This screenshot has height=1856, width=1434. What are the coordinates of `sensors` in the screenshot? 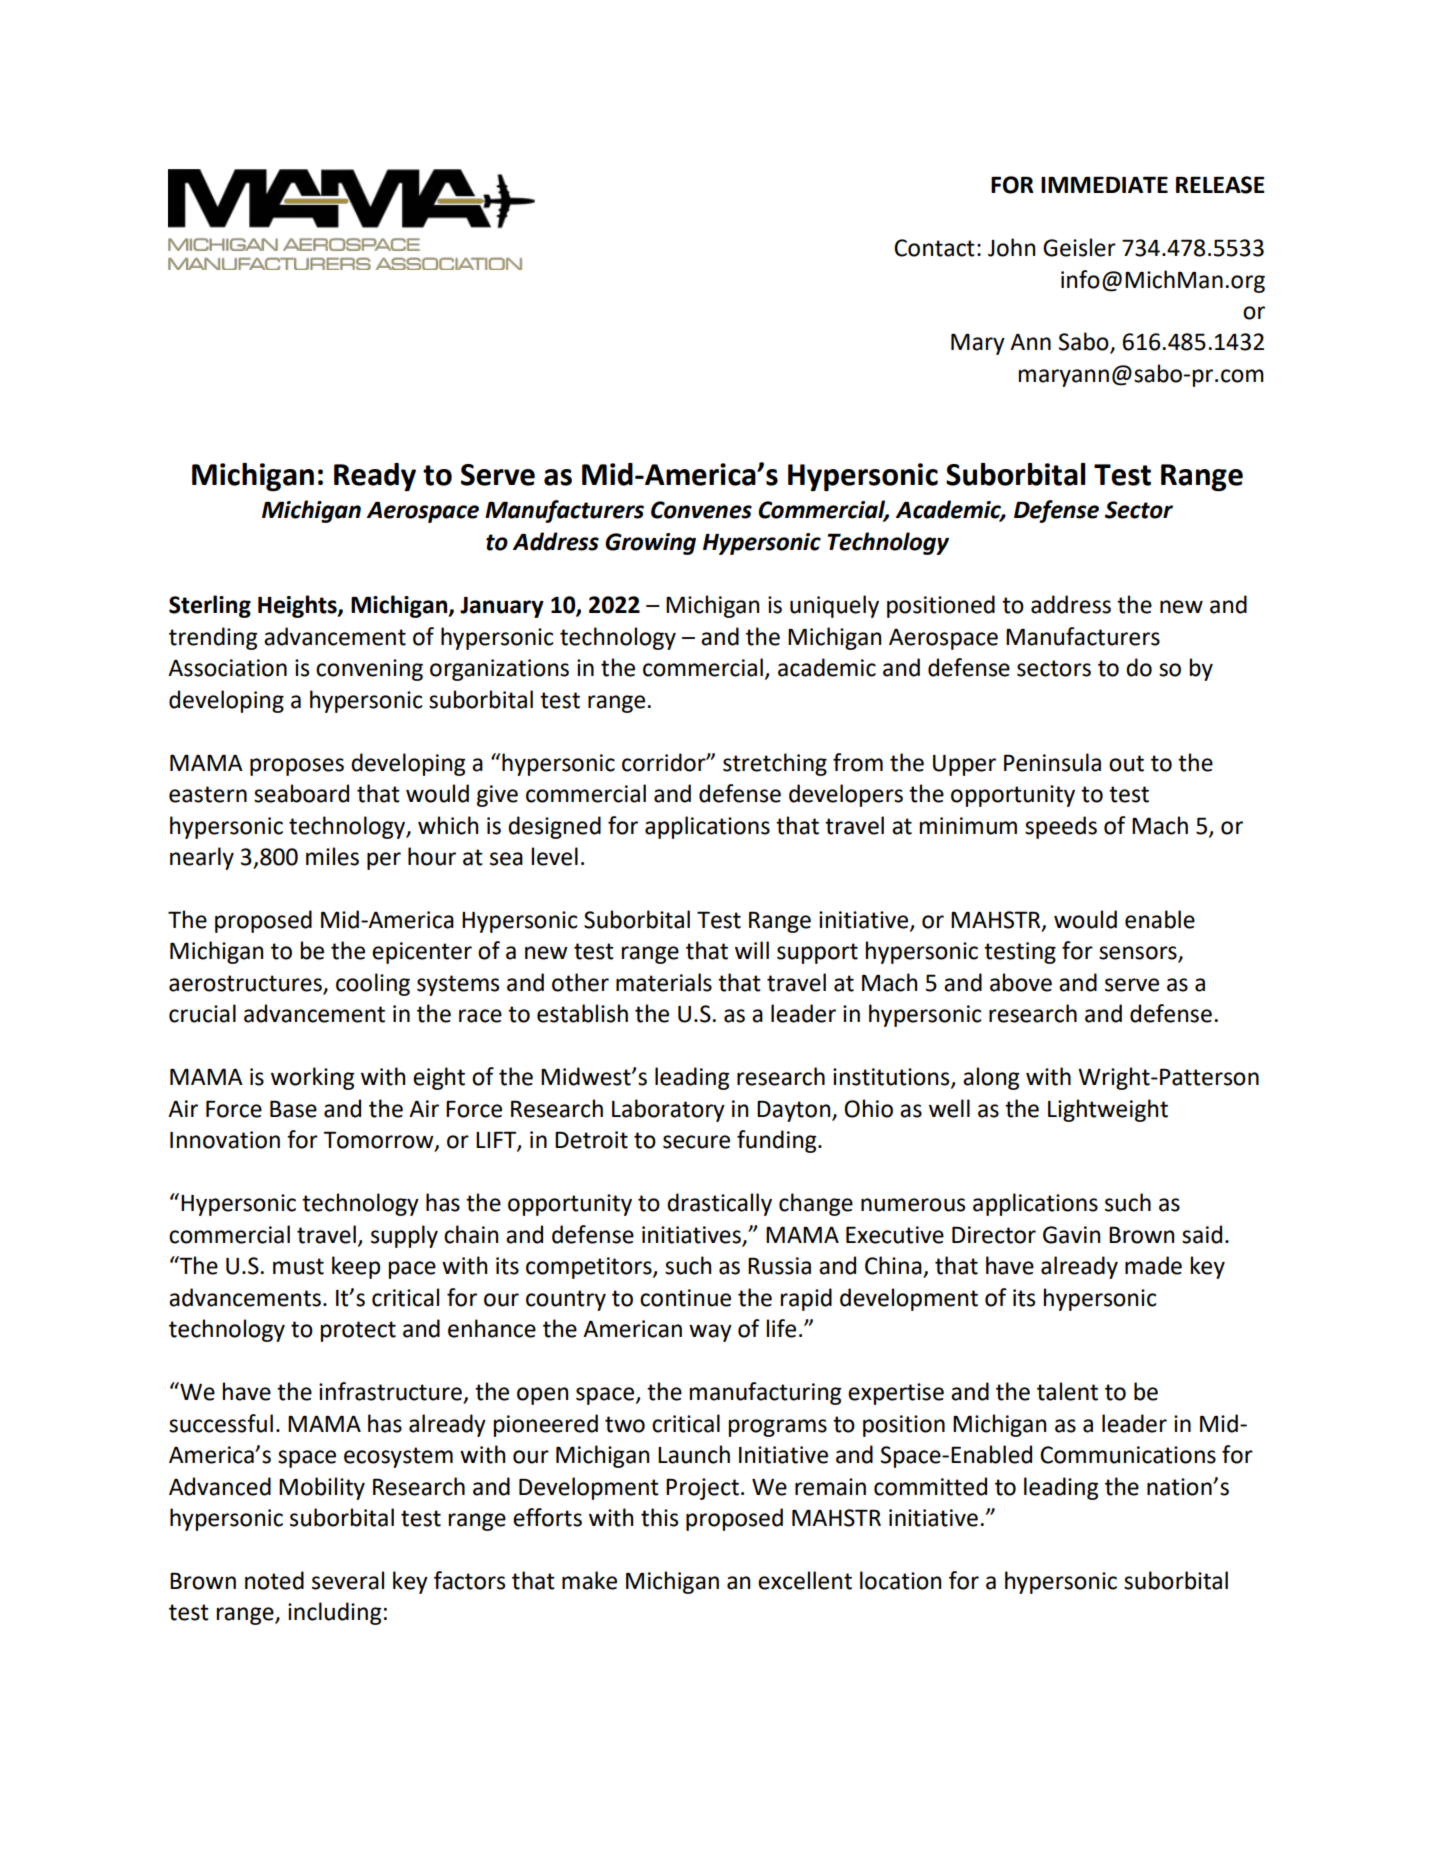 It's located at (1139, 954).
